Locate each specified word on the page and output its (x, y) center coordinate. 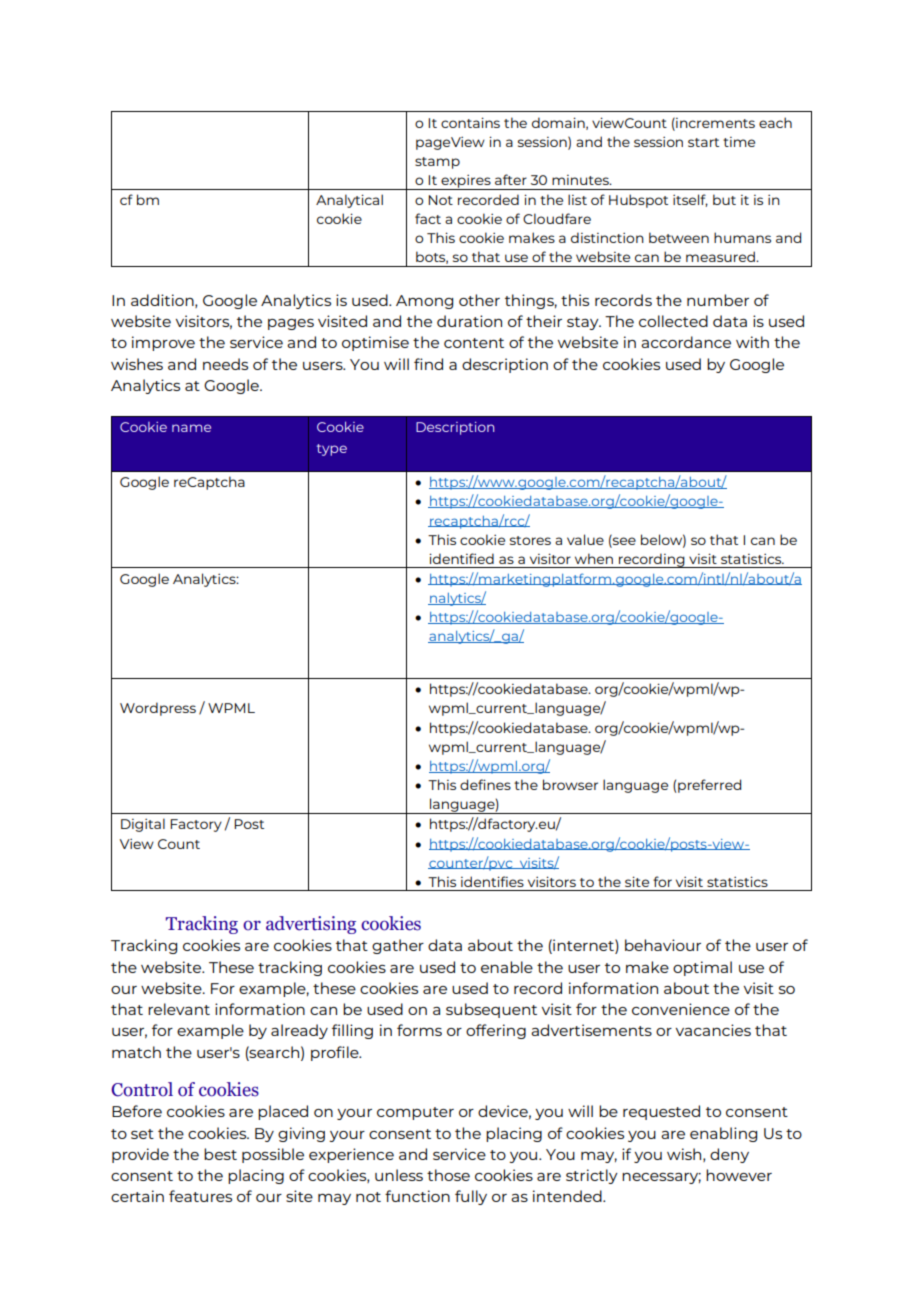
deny (729, 1155)
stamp (437, 163)
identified (461, 558)
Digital (143, 825)
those (448, 1175)
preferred (709, 786)
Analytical (349, 201)
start (703, 142)
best (220, 1154)
